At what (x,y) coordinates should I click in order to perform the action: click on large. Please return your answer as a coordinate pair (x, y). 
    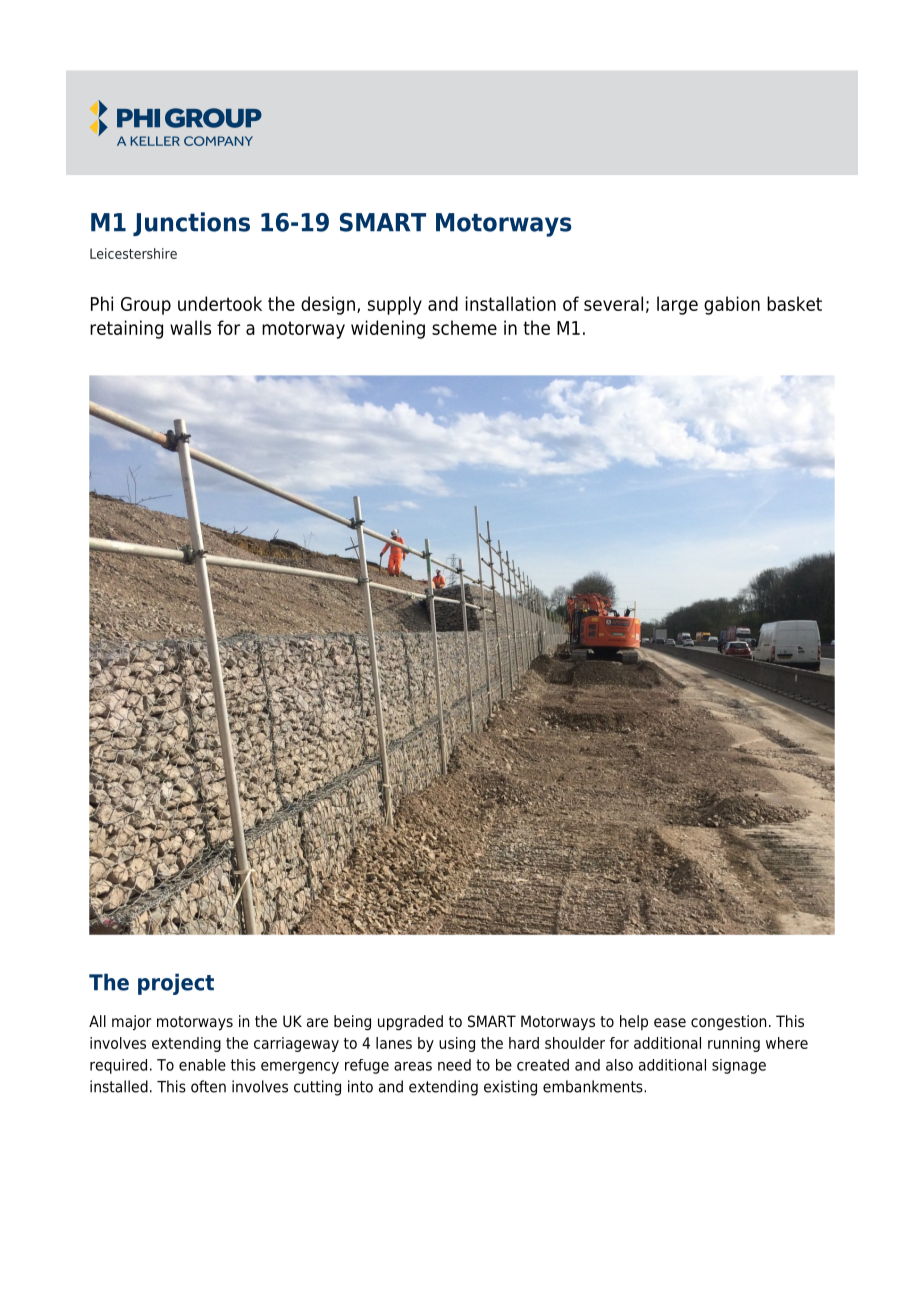
    Looking at the image, I should click on (677, 305).
